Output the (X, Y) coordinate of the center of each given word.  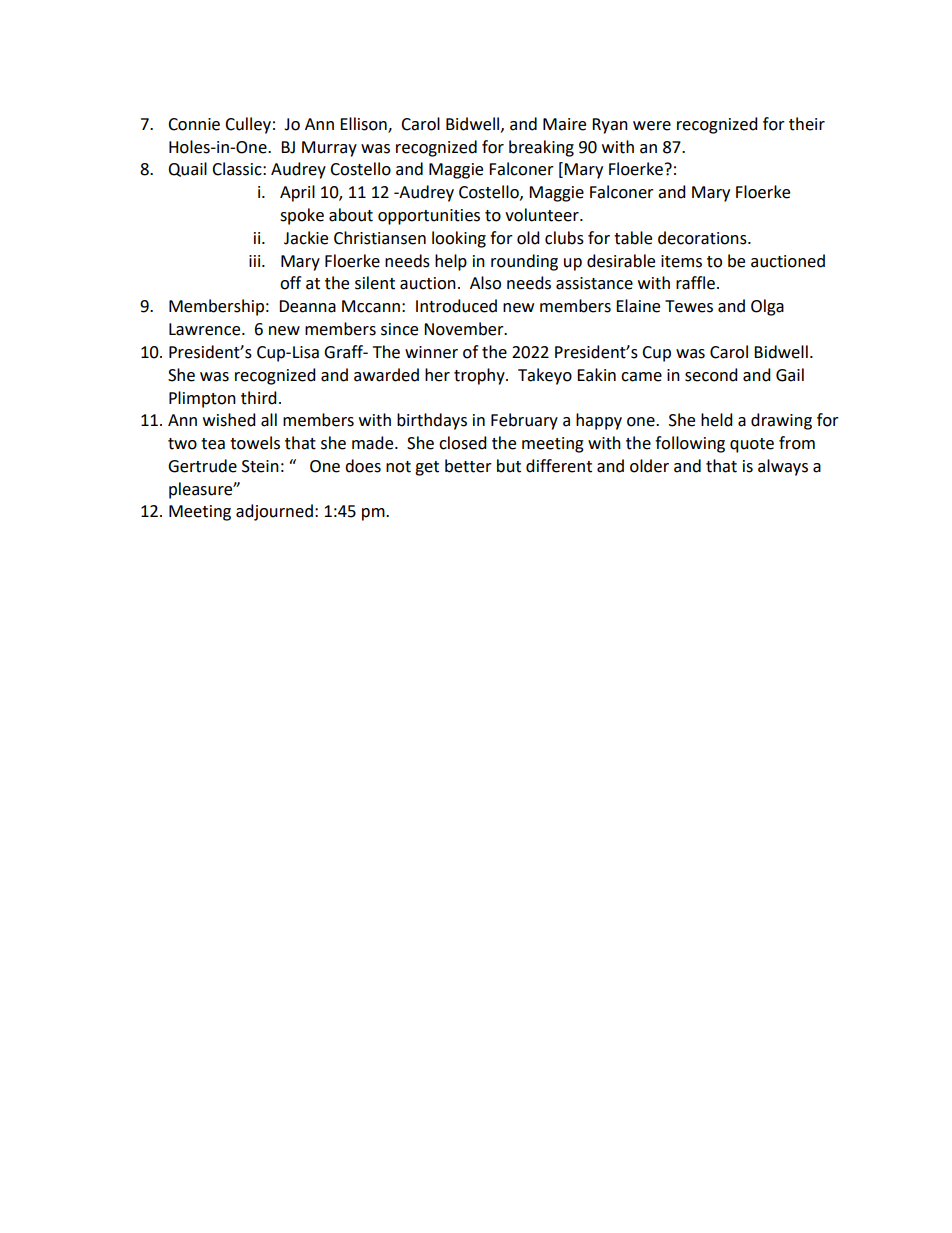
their (807, 124)
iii (256, 261)
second (711, 375)
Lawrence (206, 329)
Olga (767, 307)
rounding (524, 262)
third (259, 398)
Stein (260, 466)
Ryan (610, 126)
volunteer (543, 215)
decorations (703, 238)
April (297, 193)
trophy (480, 376)
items (681, 261)
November (465, 329)
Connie (194, 124)
